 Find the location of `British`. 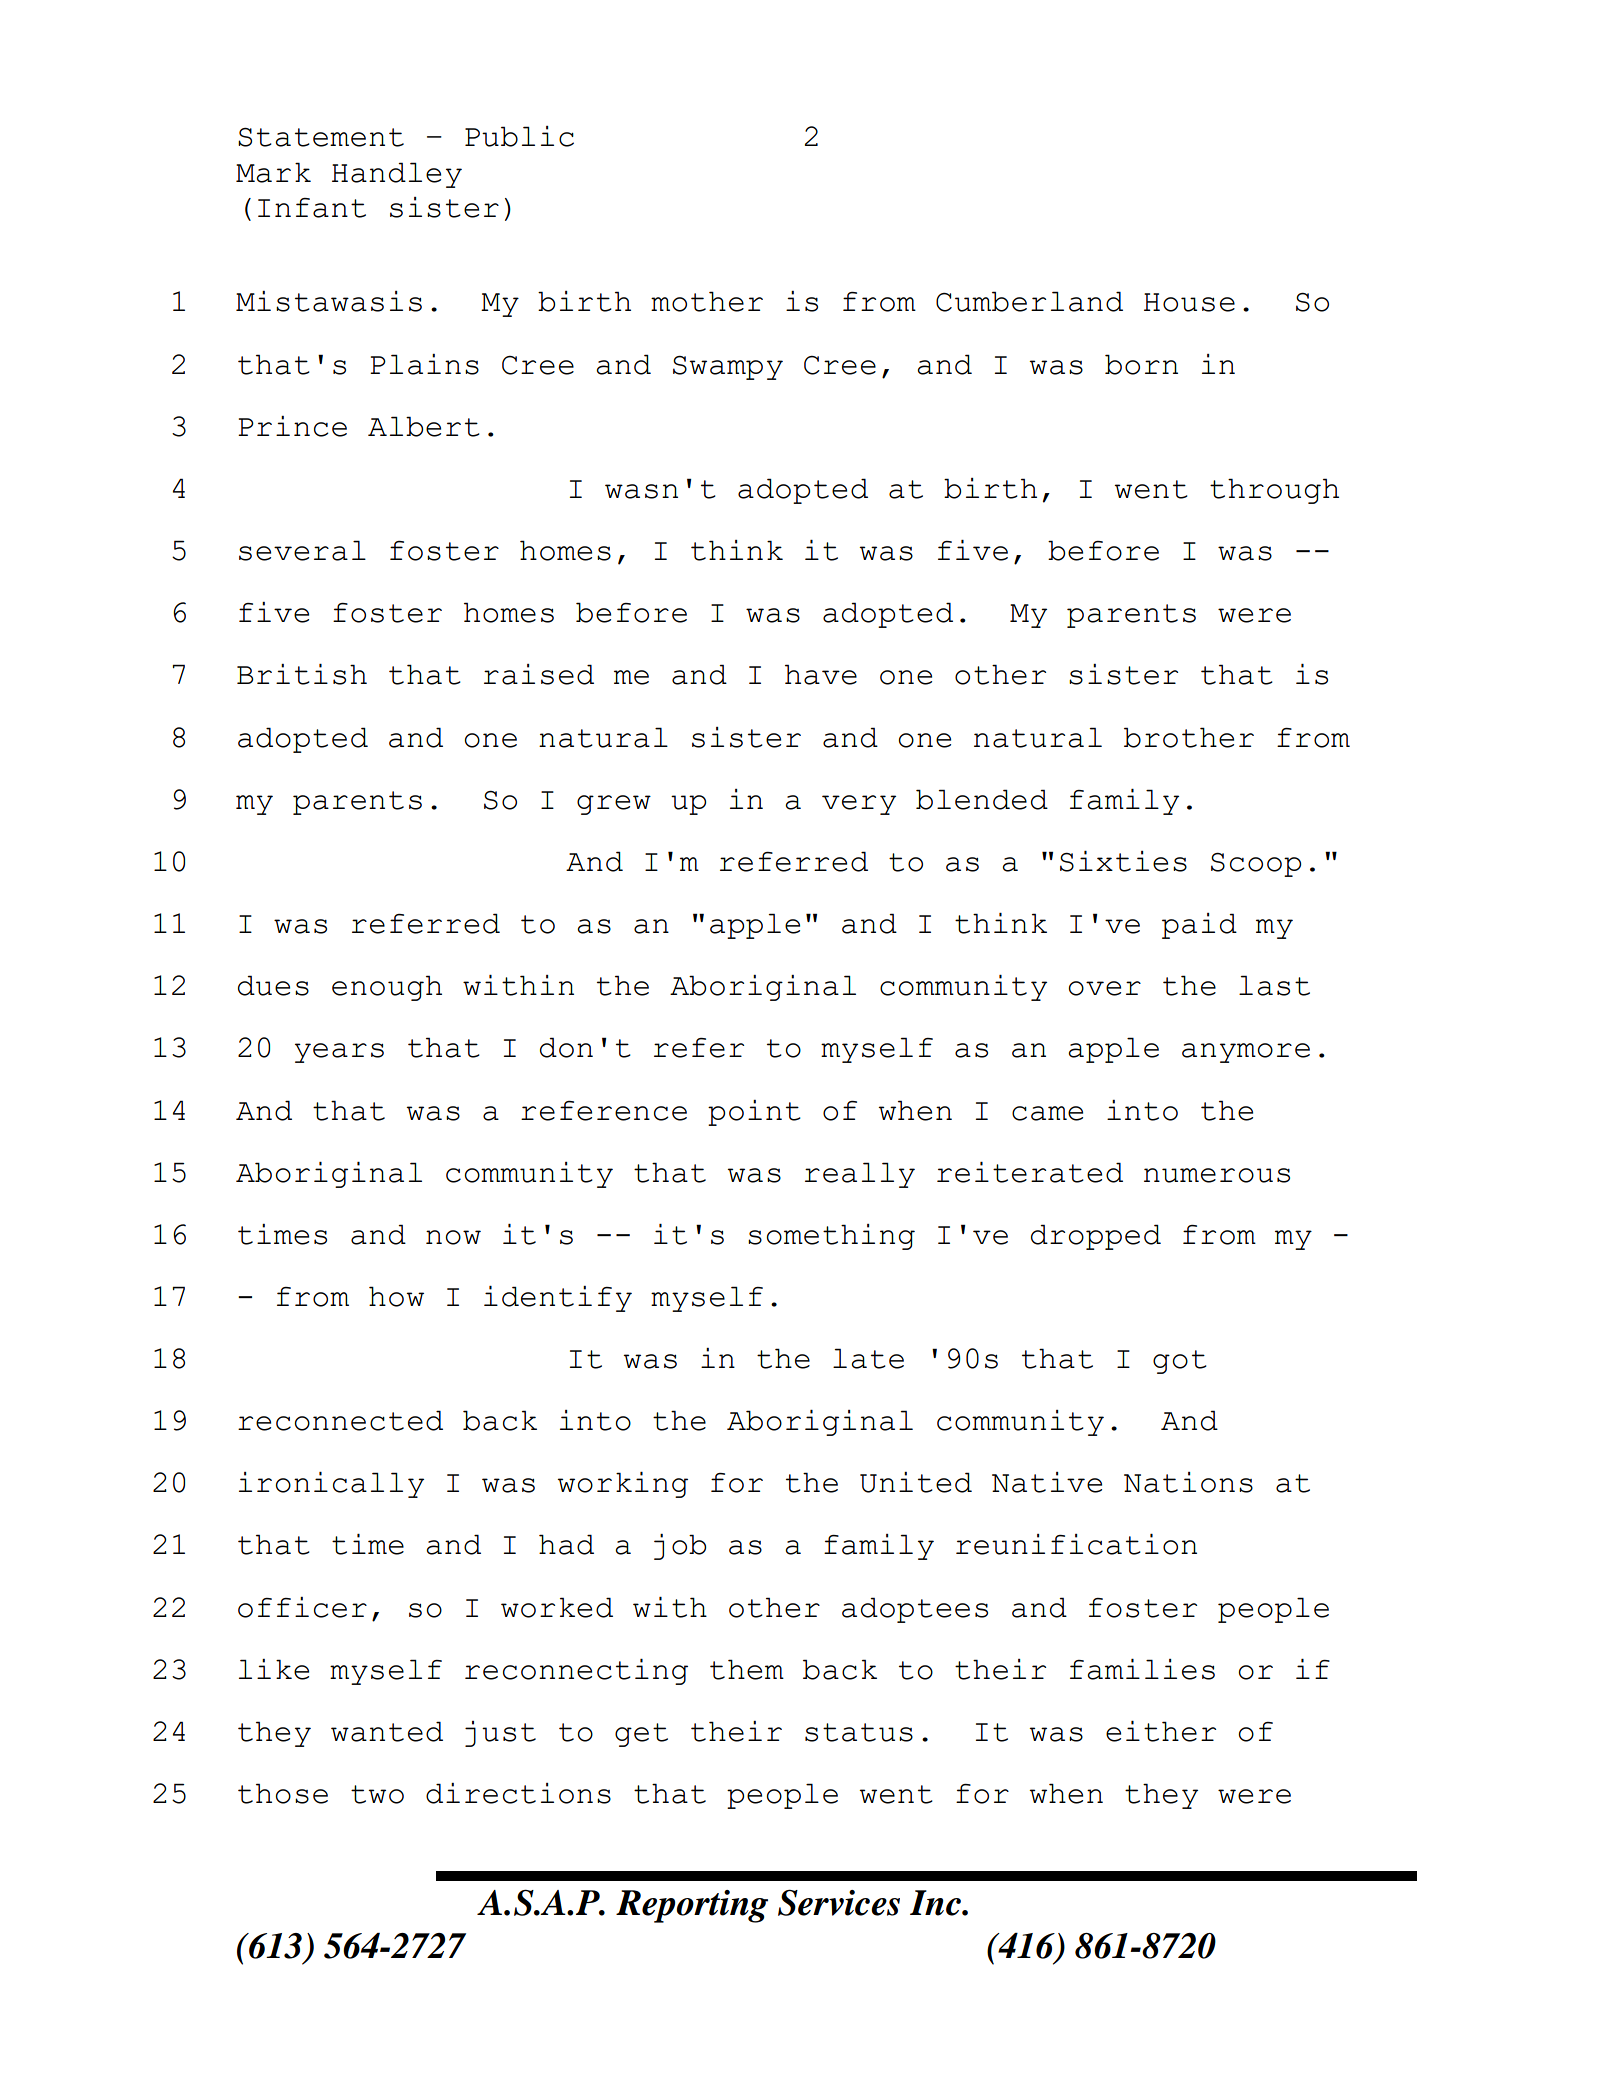

British is located at coordinates (302, 674).
